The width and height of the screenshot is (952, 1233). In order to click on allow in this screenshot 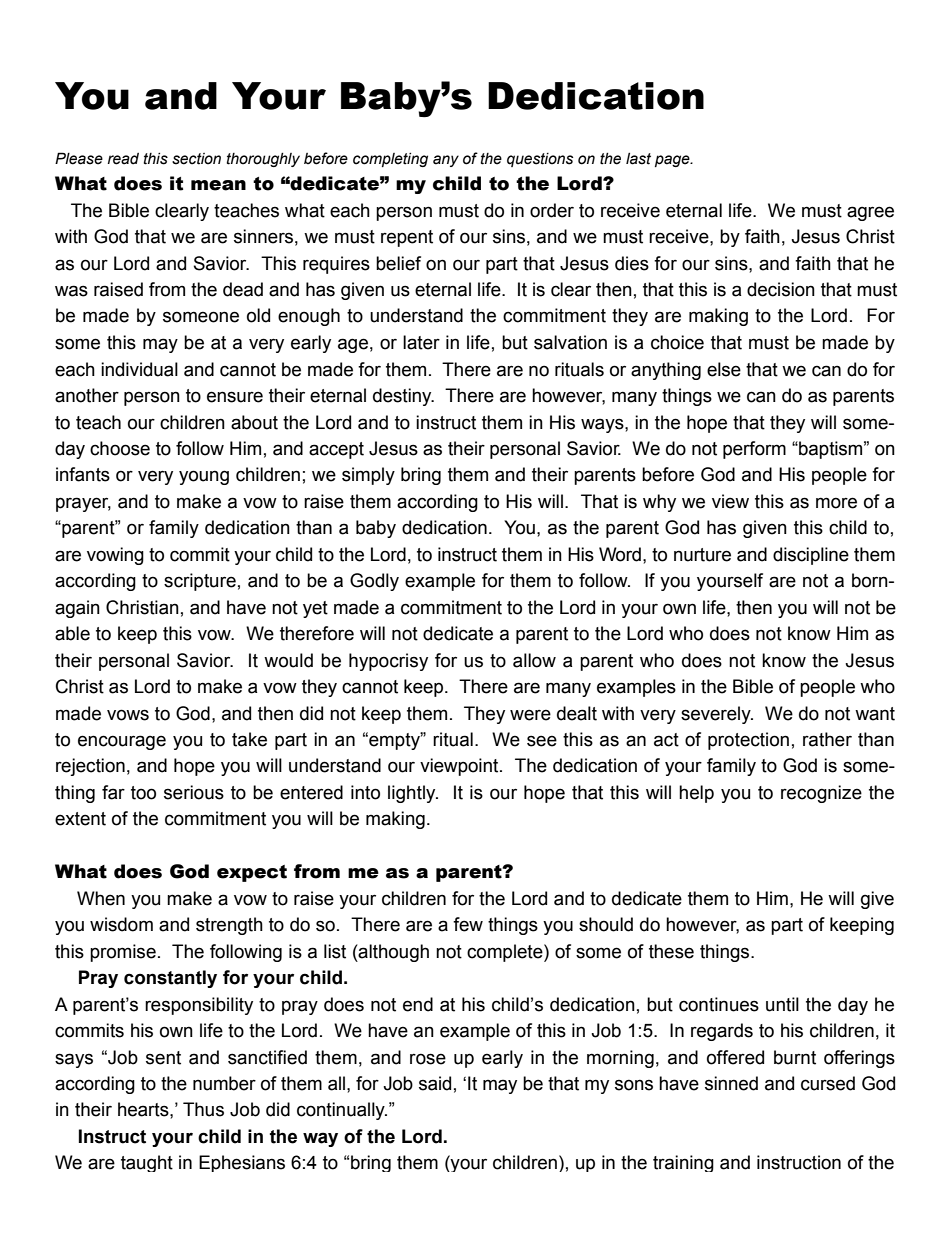, I will do `click(534, 660)`.
